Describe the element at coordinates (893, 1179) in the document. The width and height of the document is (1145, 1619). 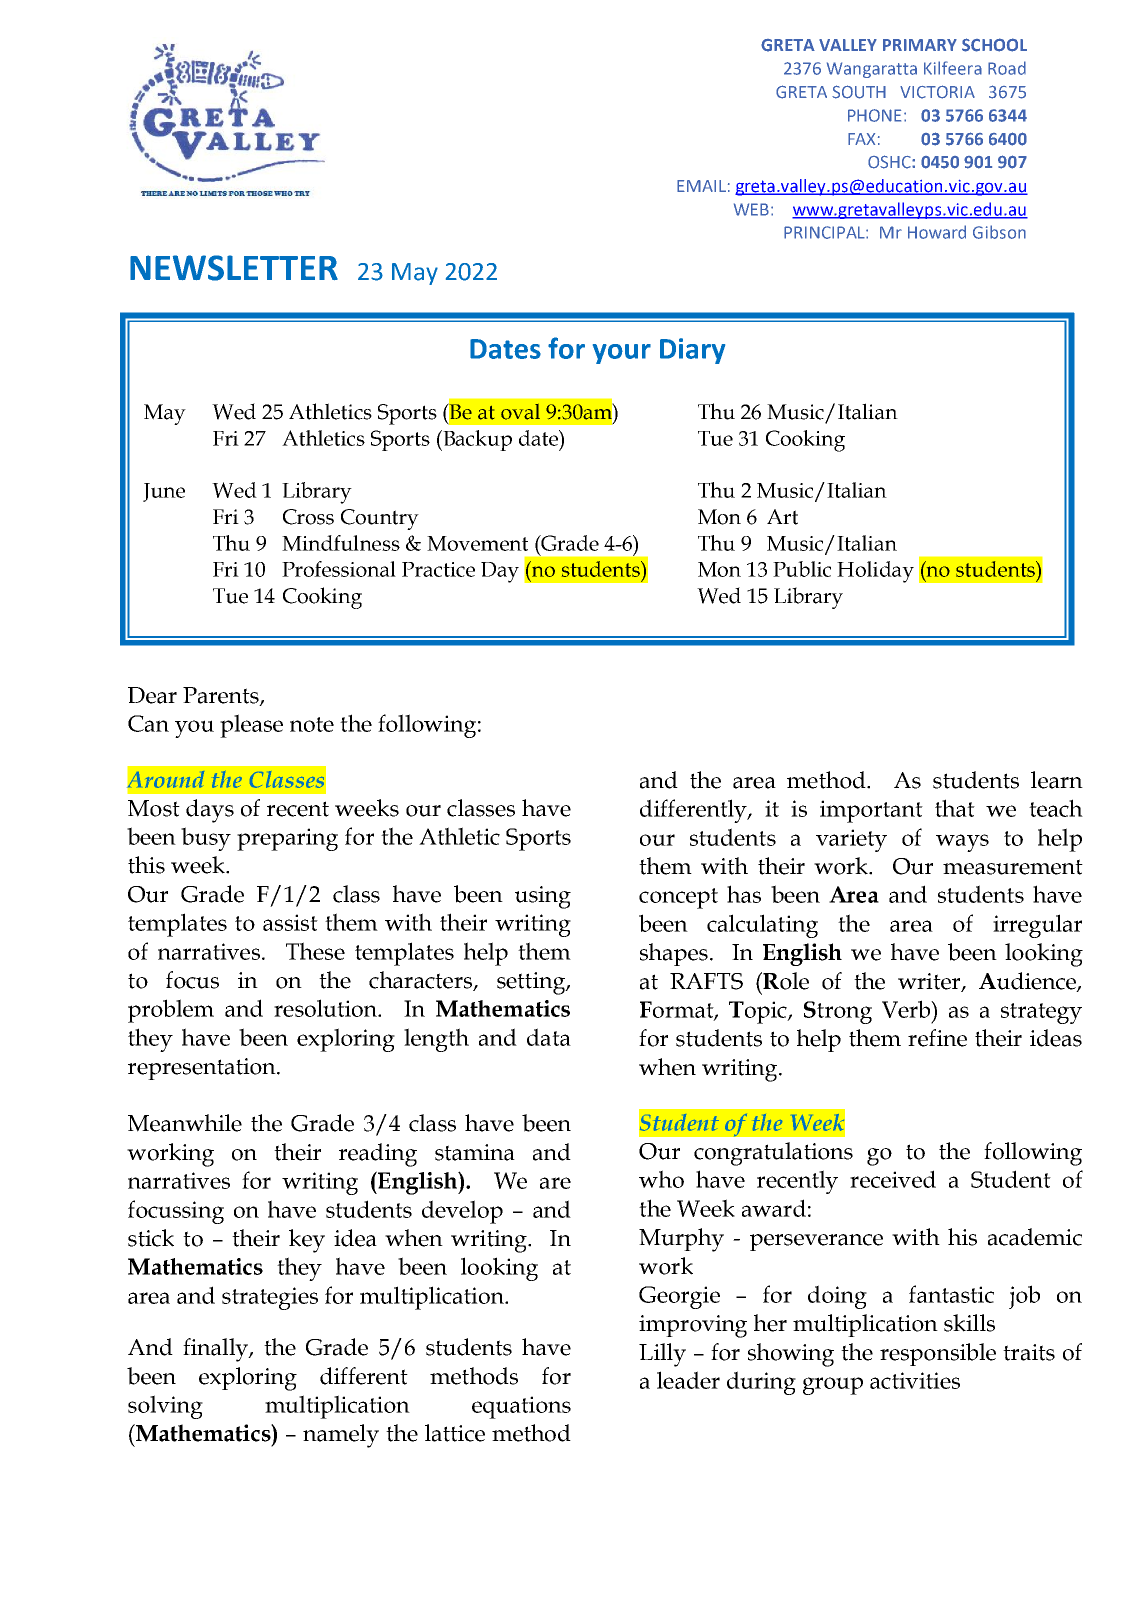
I see `received` at that location.
